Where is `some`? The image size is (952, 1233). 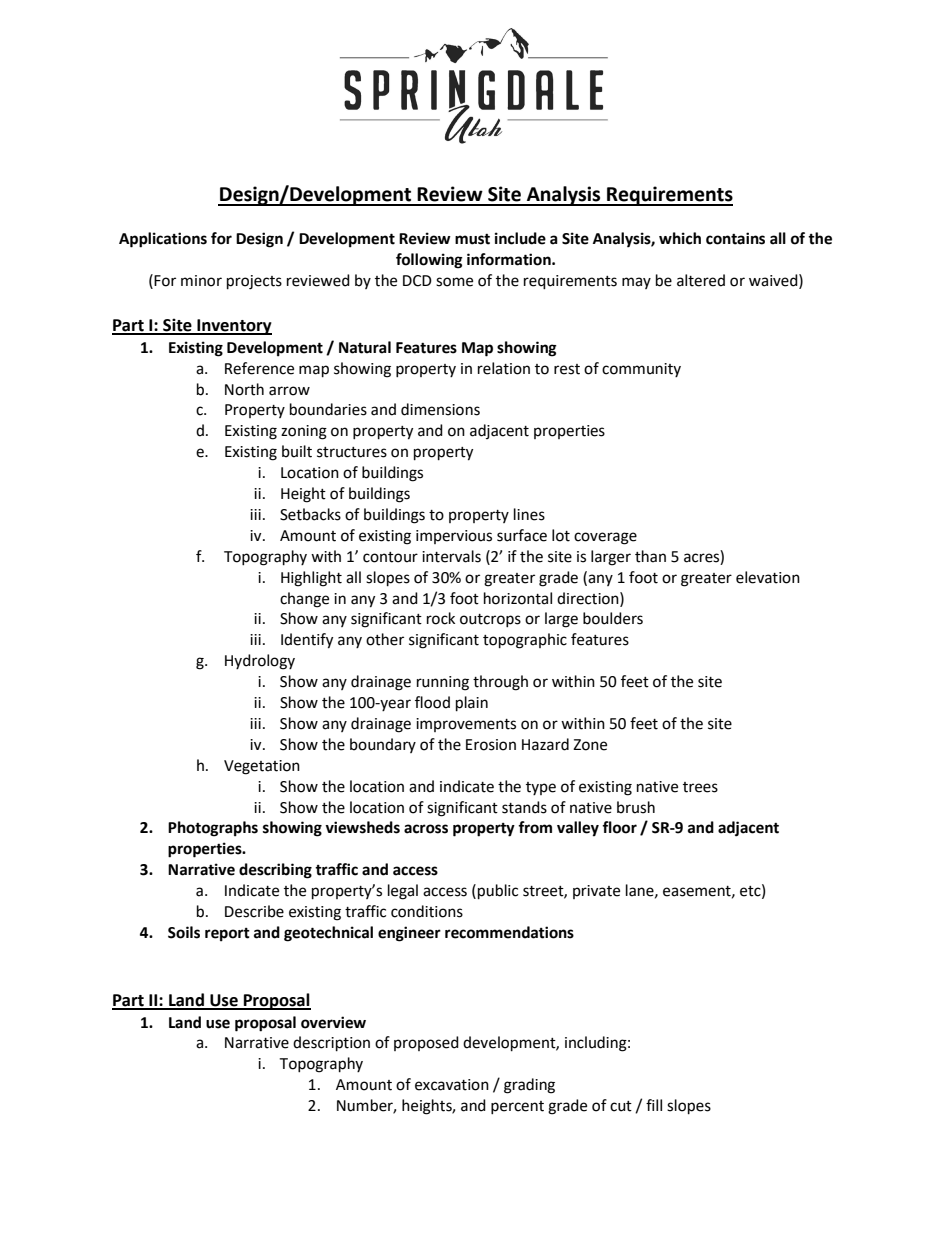 some is located at coordinates (454, 282).
